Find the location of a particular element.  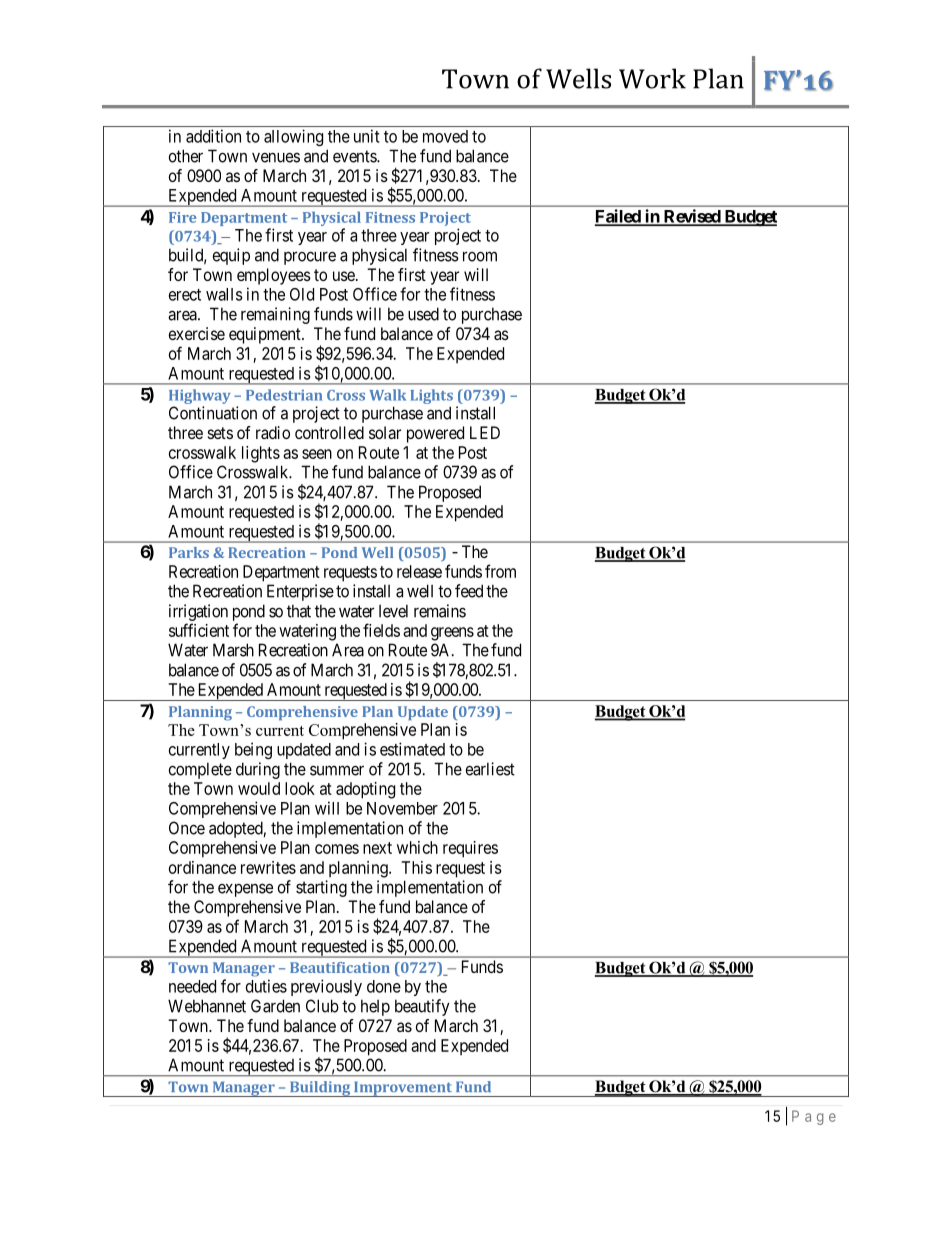

Work is located at coordinates (652, 78).
